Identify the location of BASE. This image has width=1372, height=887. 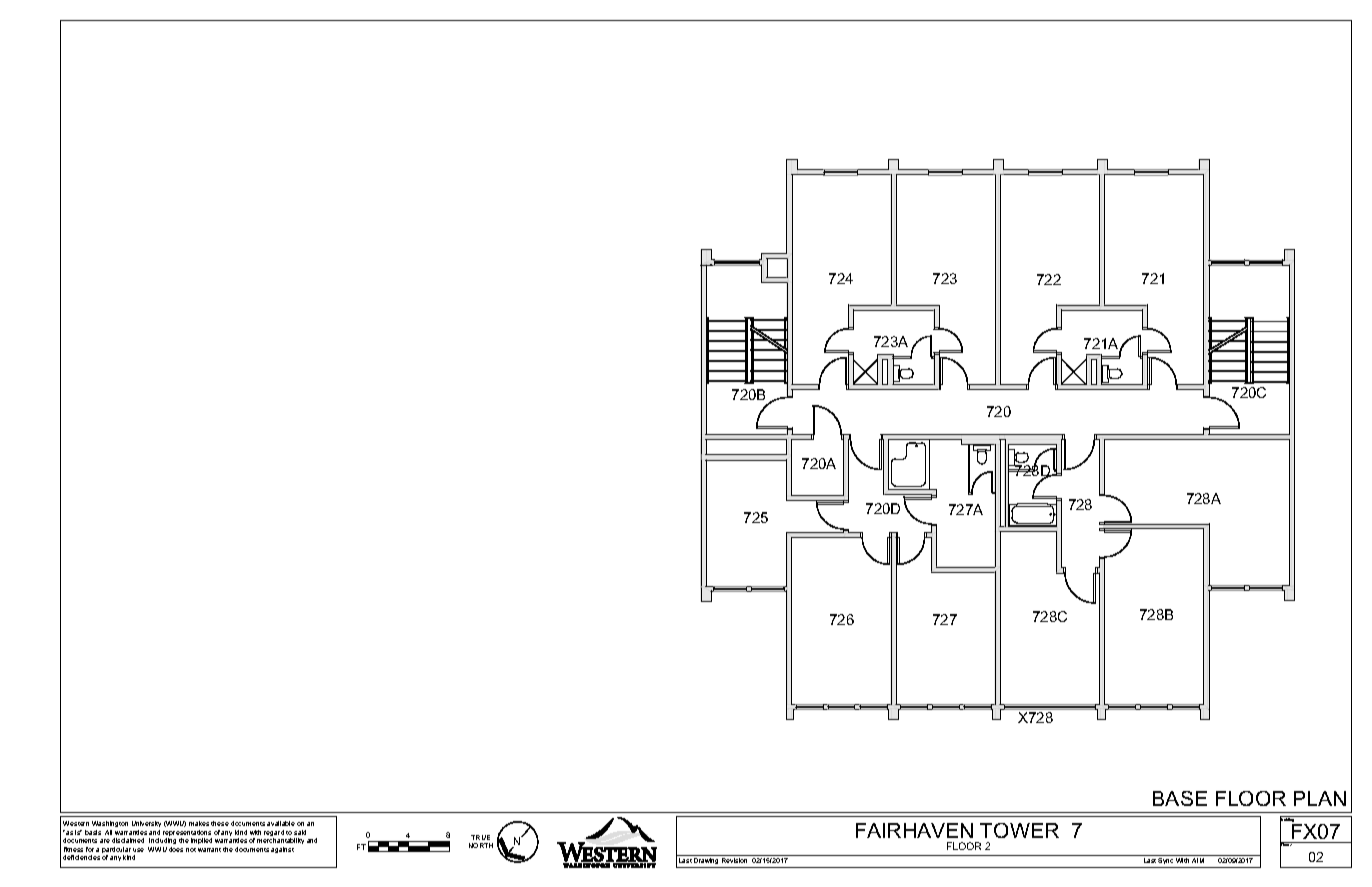
(1180, 798).
